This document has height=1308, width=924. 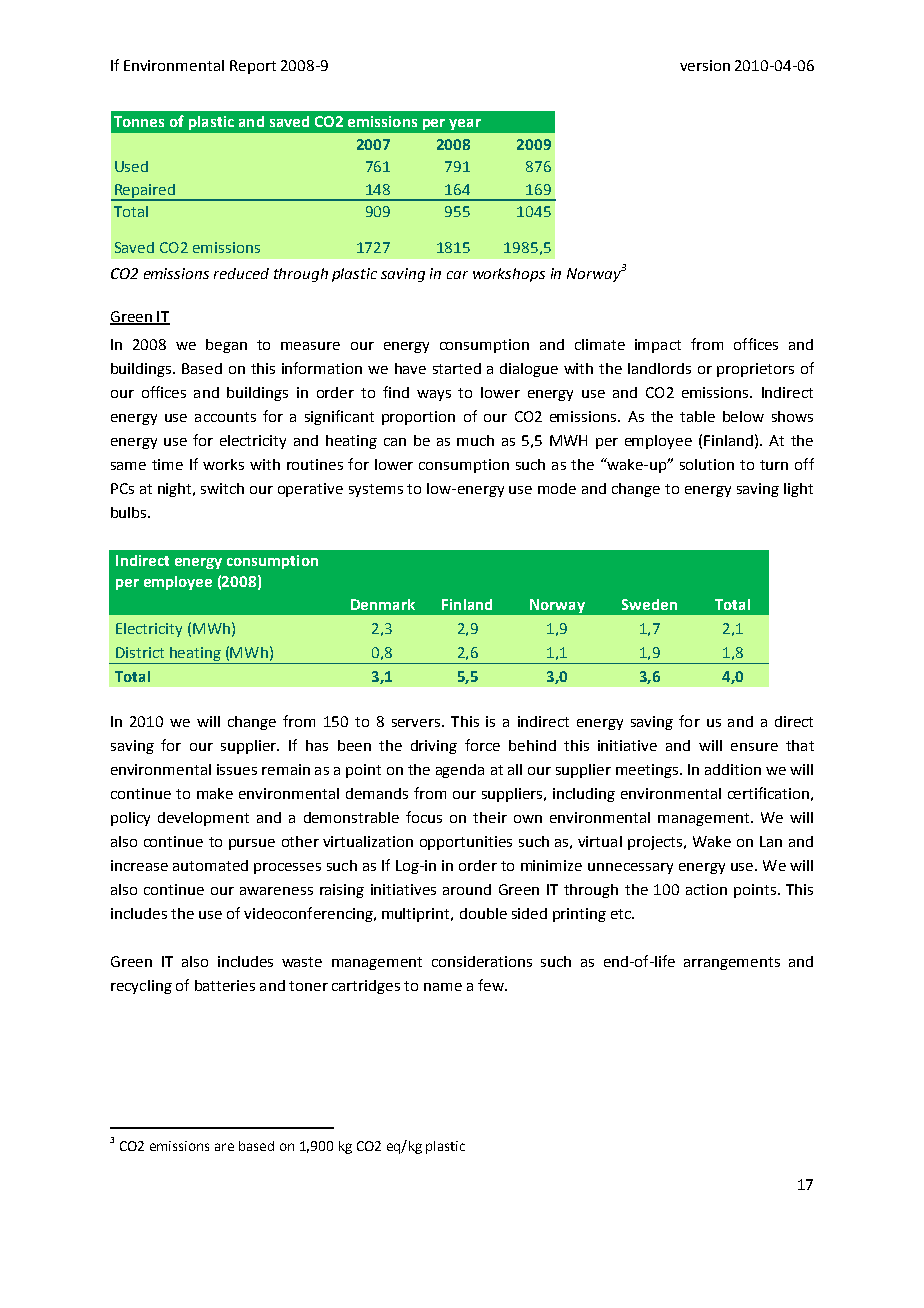 What do you see at coordinates (705, 65) in the document?
I see `version` at bounding box center [705, 65].
